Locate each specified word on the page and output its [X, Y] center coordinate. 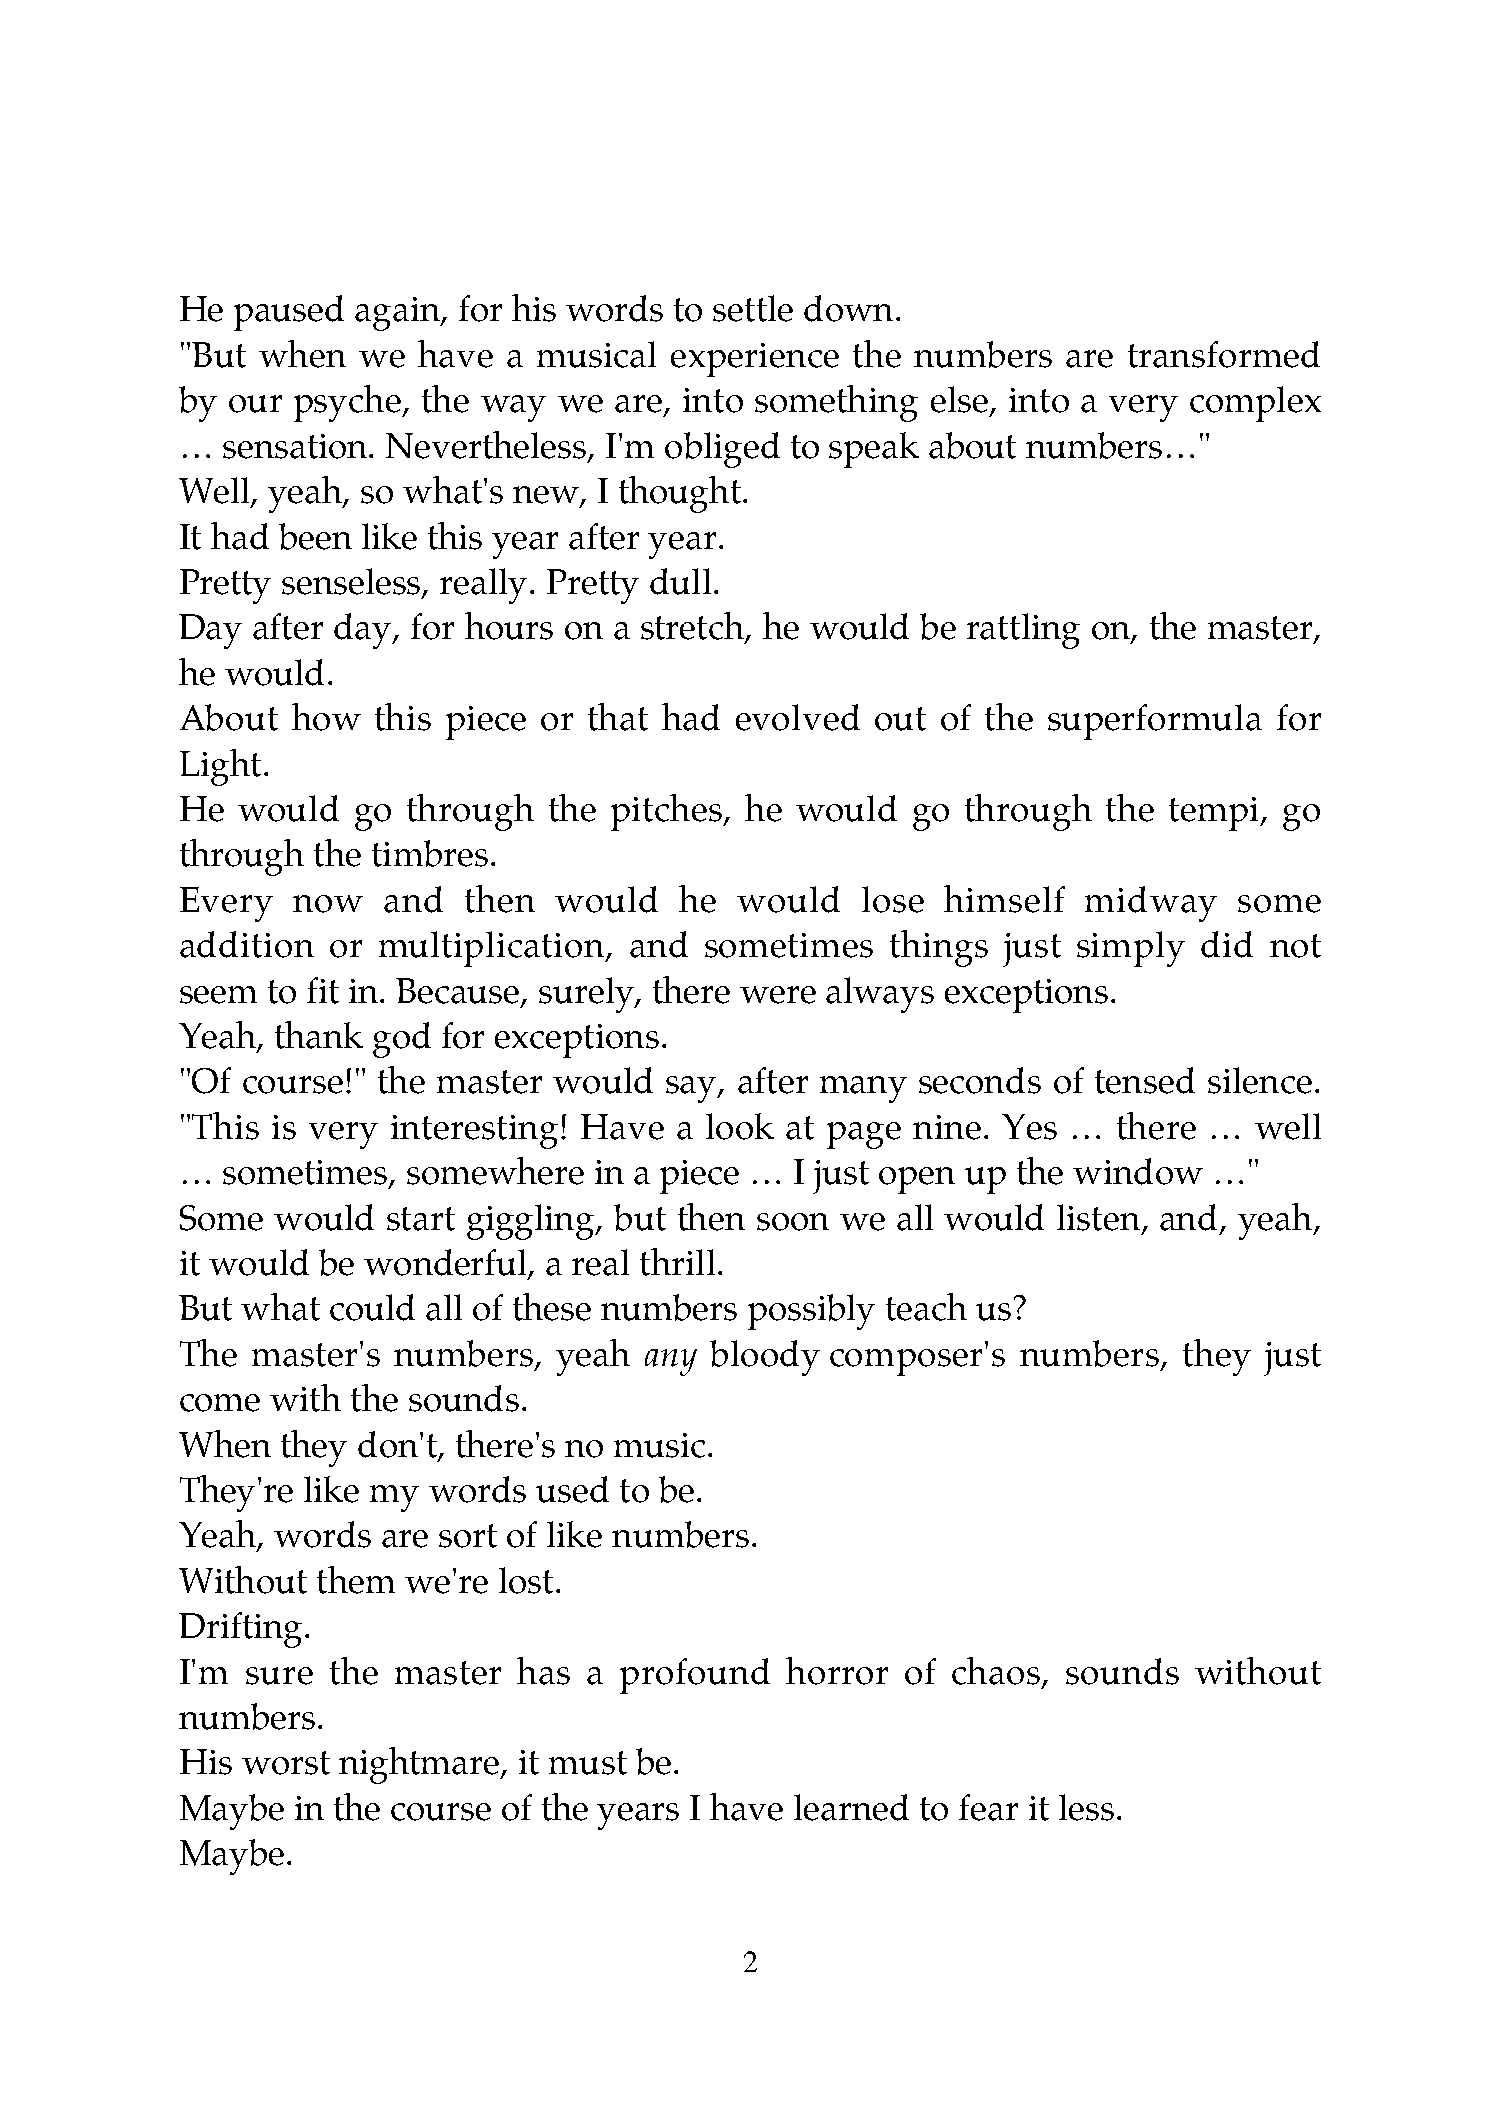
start [421, 1219]
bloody [765, 1358]
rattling [1023, 631]
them [356, 1580]
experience [755, 360]
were [778, 995]
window [1138, 1171]
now [328, 904]
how [326, 717]
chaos [996, 1671]
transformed [1224, 354]
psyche [348, 403]
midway [1151, 904]
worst [286, 1763]
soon [793, 1222]
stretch [694, 627]
